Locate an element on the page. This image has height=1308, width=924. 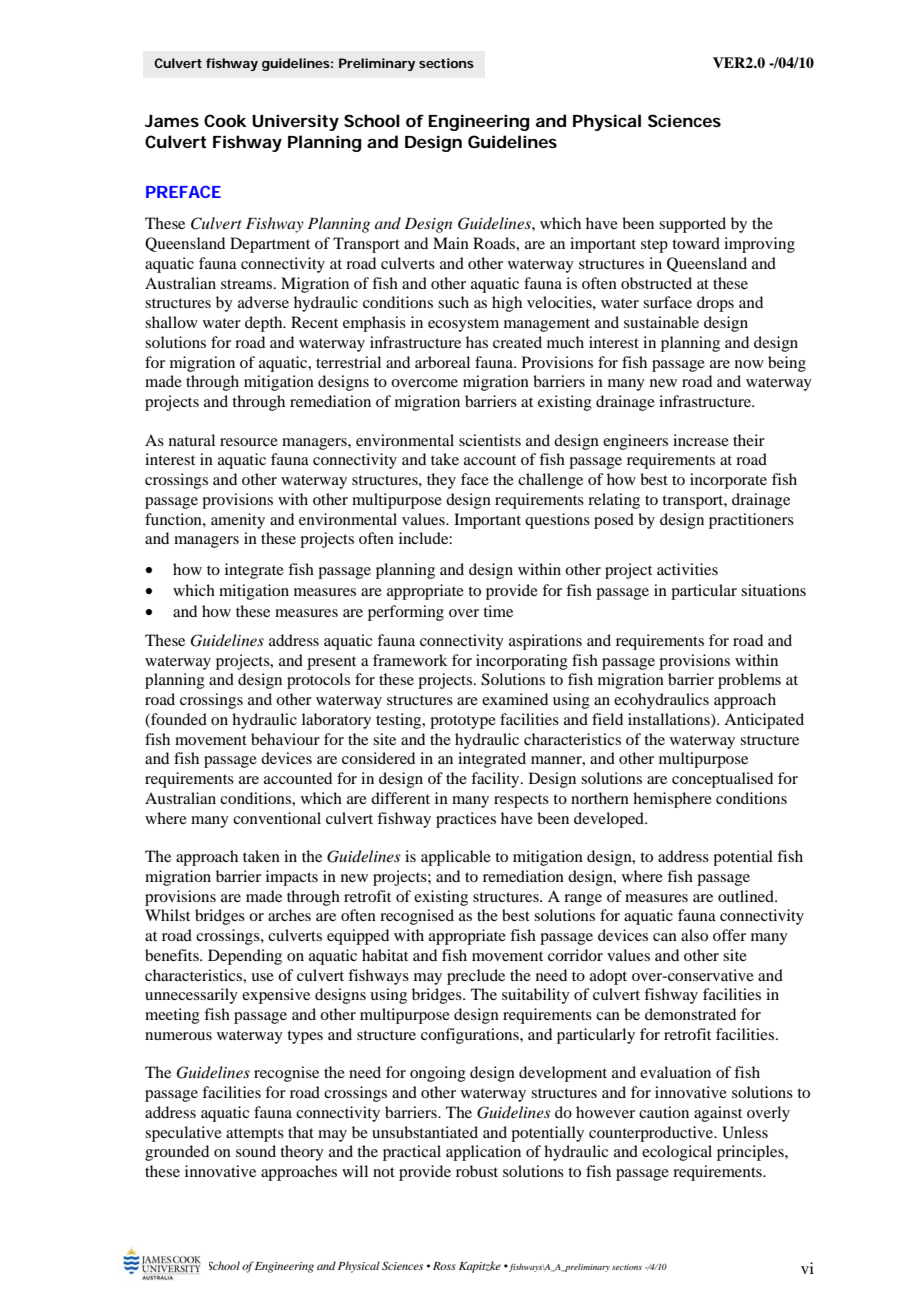
impacts is located at coordinates (292, 878).
